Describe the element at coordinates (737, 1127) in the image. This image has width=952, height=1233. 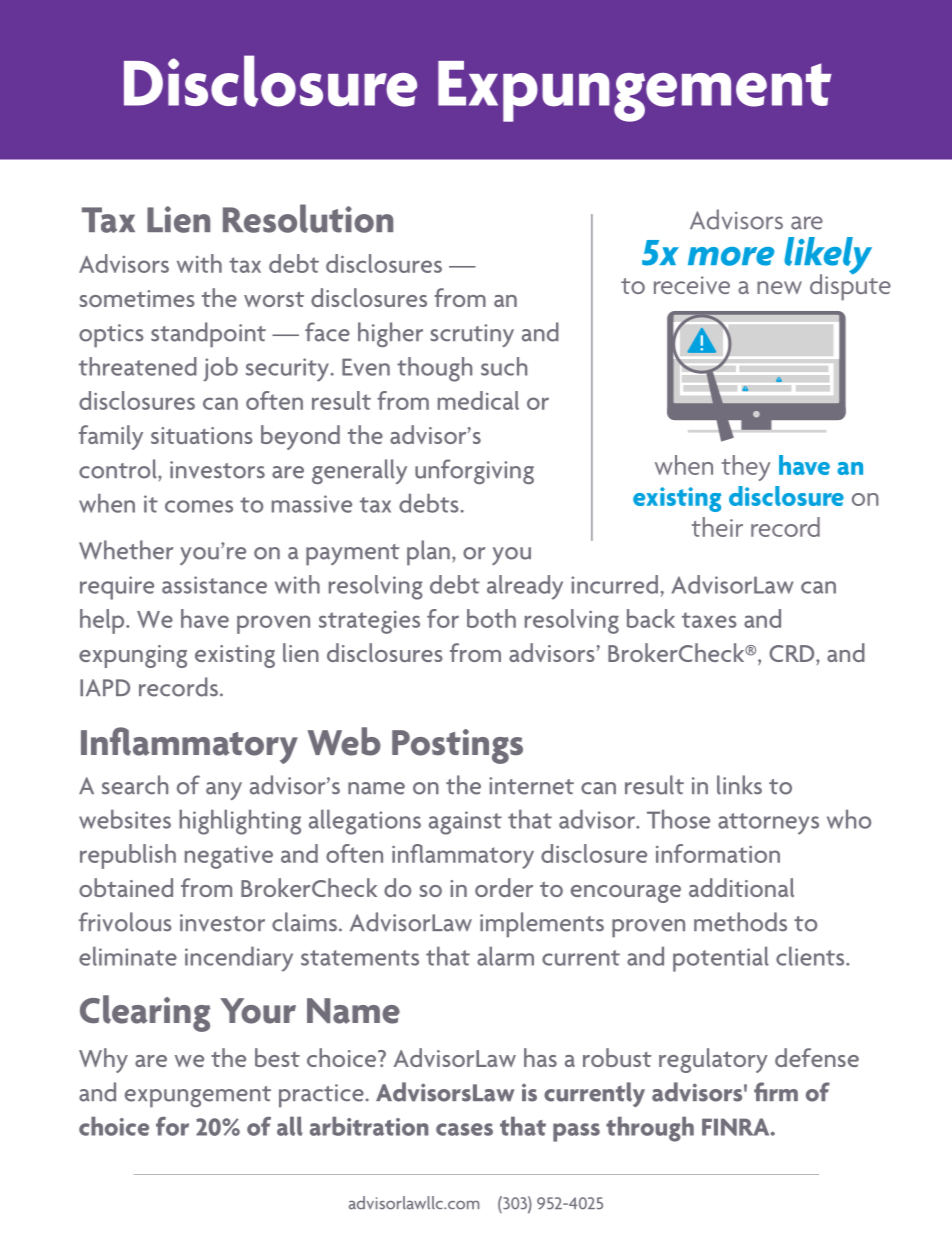
I see `FINRA` at that location.
